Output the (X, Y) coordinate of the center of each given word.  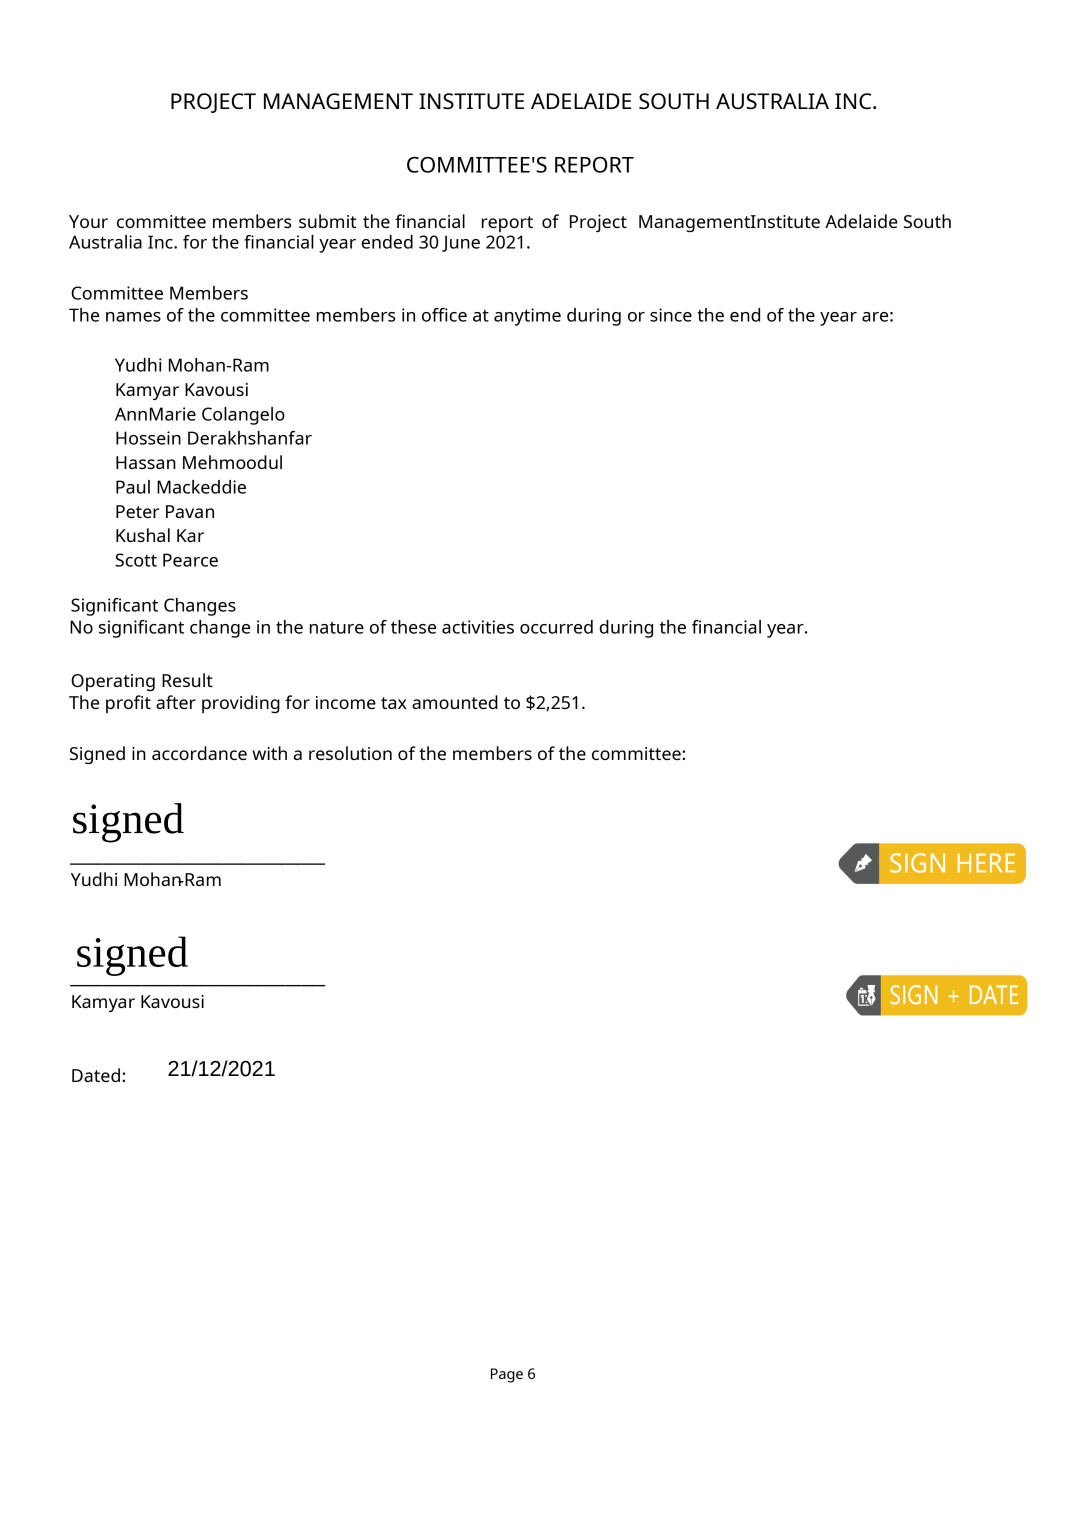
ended (387, 242)
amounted (455, 702)
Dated (97, 1075)
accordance (199, 753)
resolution (350, 753)
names (133, 317)
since (671, 315)
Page (507, 1375)
